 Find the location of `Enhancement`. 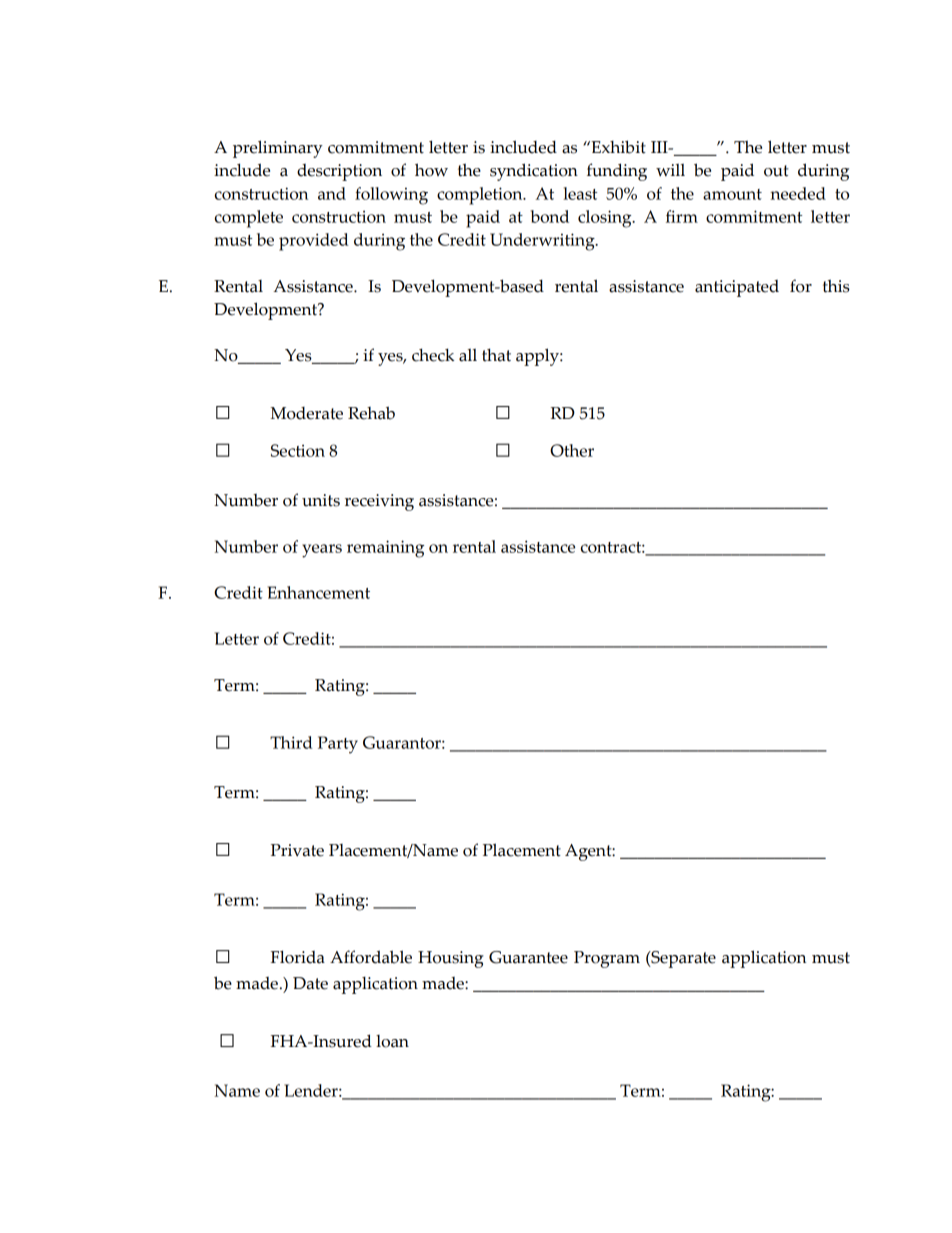

Enhancement is located at coordinates (319, 592).
